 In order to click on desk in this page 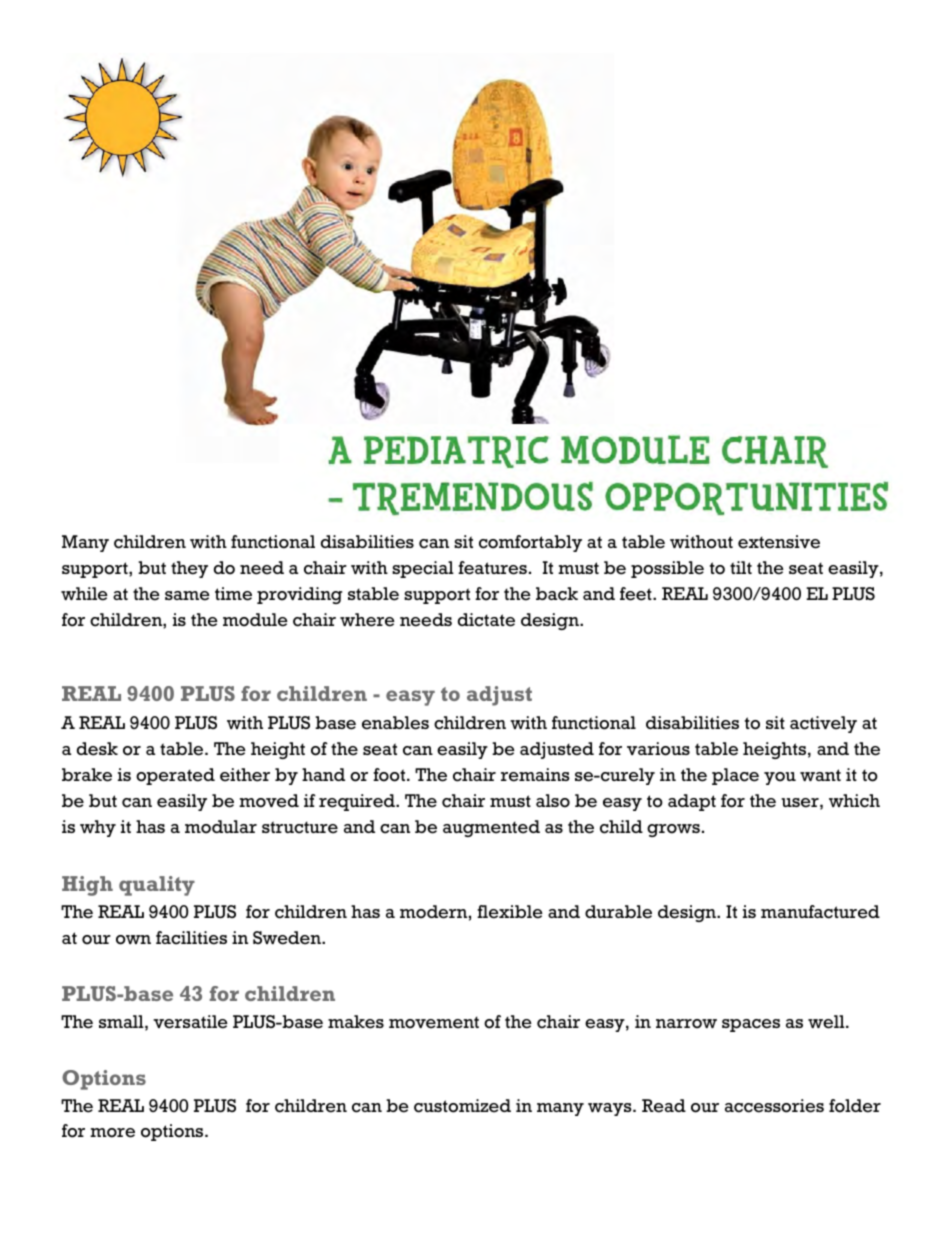, I will do `click(97, 749)`.
